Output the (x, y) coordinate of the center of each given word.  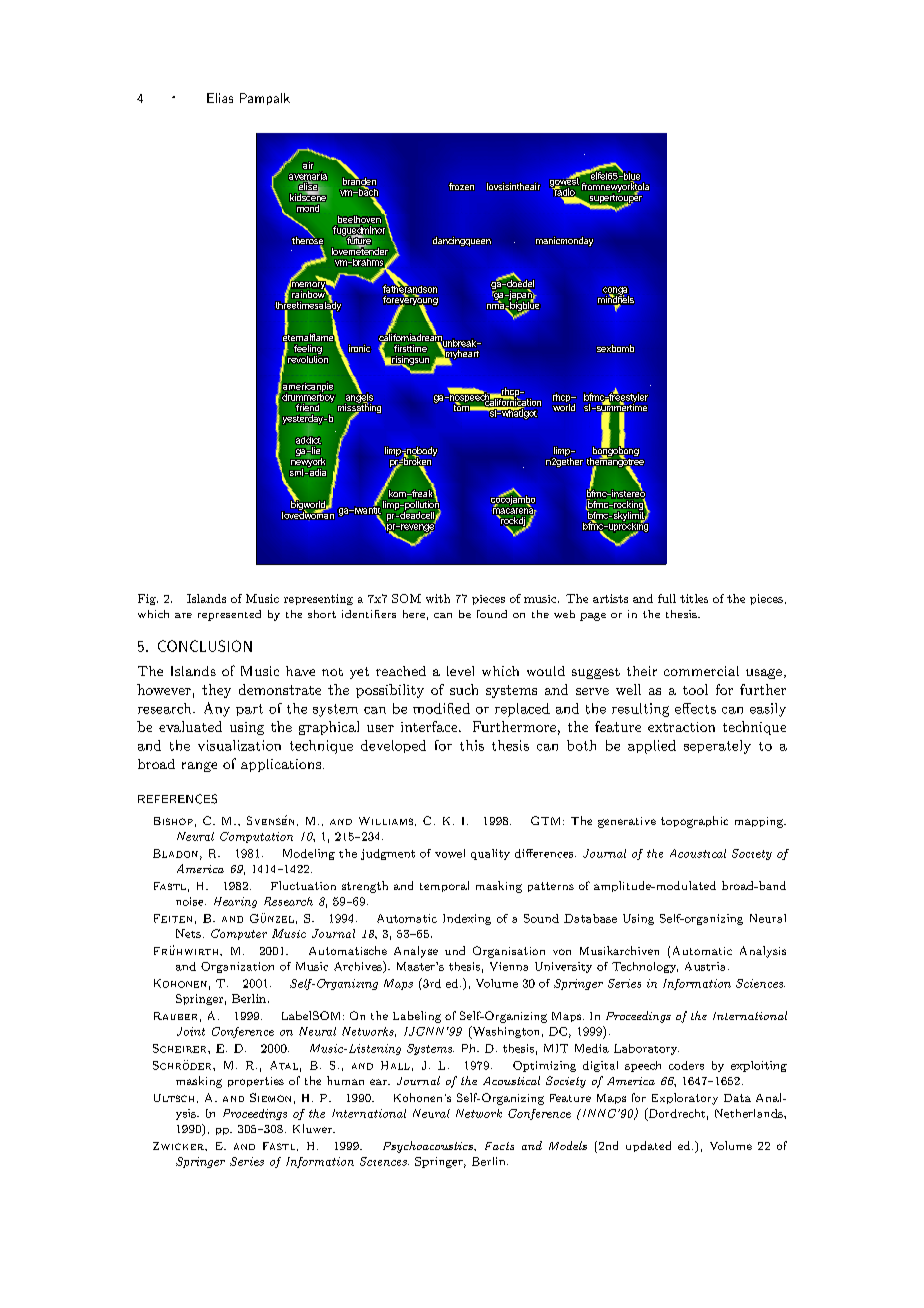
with (438, 598)
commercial (701, 671)
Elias (220, 98)
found (492, 614)
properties (256, 1082)
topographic (694, 822)
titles (694, 598)
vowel (450, 853)
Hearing (235, 902)
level (460, 671)
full (667, 598)
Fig (148, 599)
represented (229, 615)
